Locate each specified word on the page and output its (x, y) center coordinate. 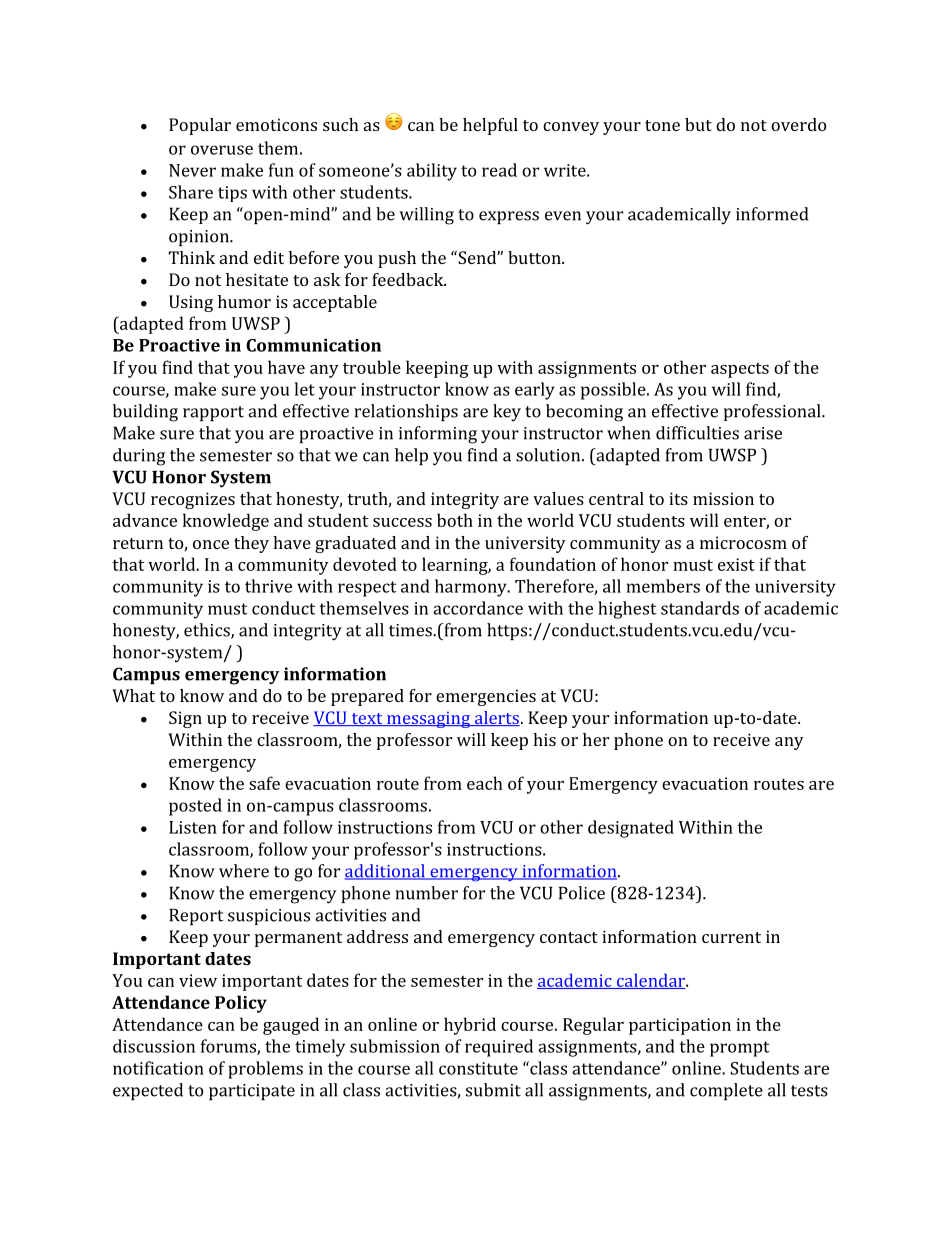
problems (265, 1070)
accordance (478, 608)
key (507, 413)
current (731, 937)
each (485, 783)
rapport (213, 413)
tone (662, 125)
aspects (740, 370)
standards (700, 608)
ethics (208, 631)
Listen (193, 827)
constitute (478, 1068)
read (499, 170)
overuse (222, 150)
